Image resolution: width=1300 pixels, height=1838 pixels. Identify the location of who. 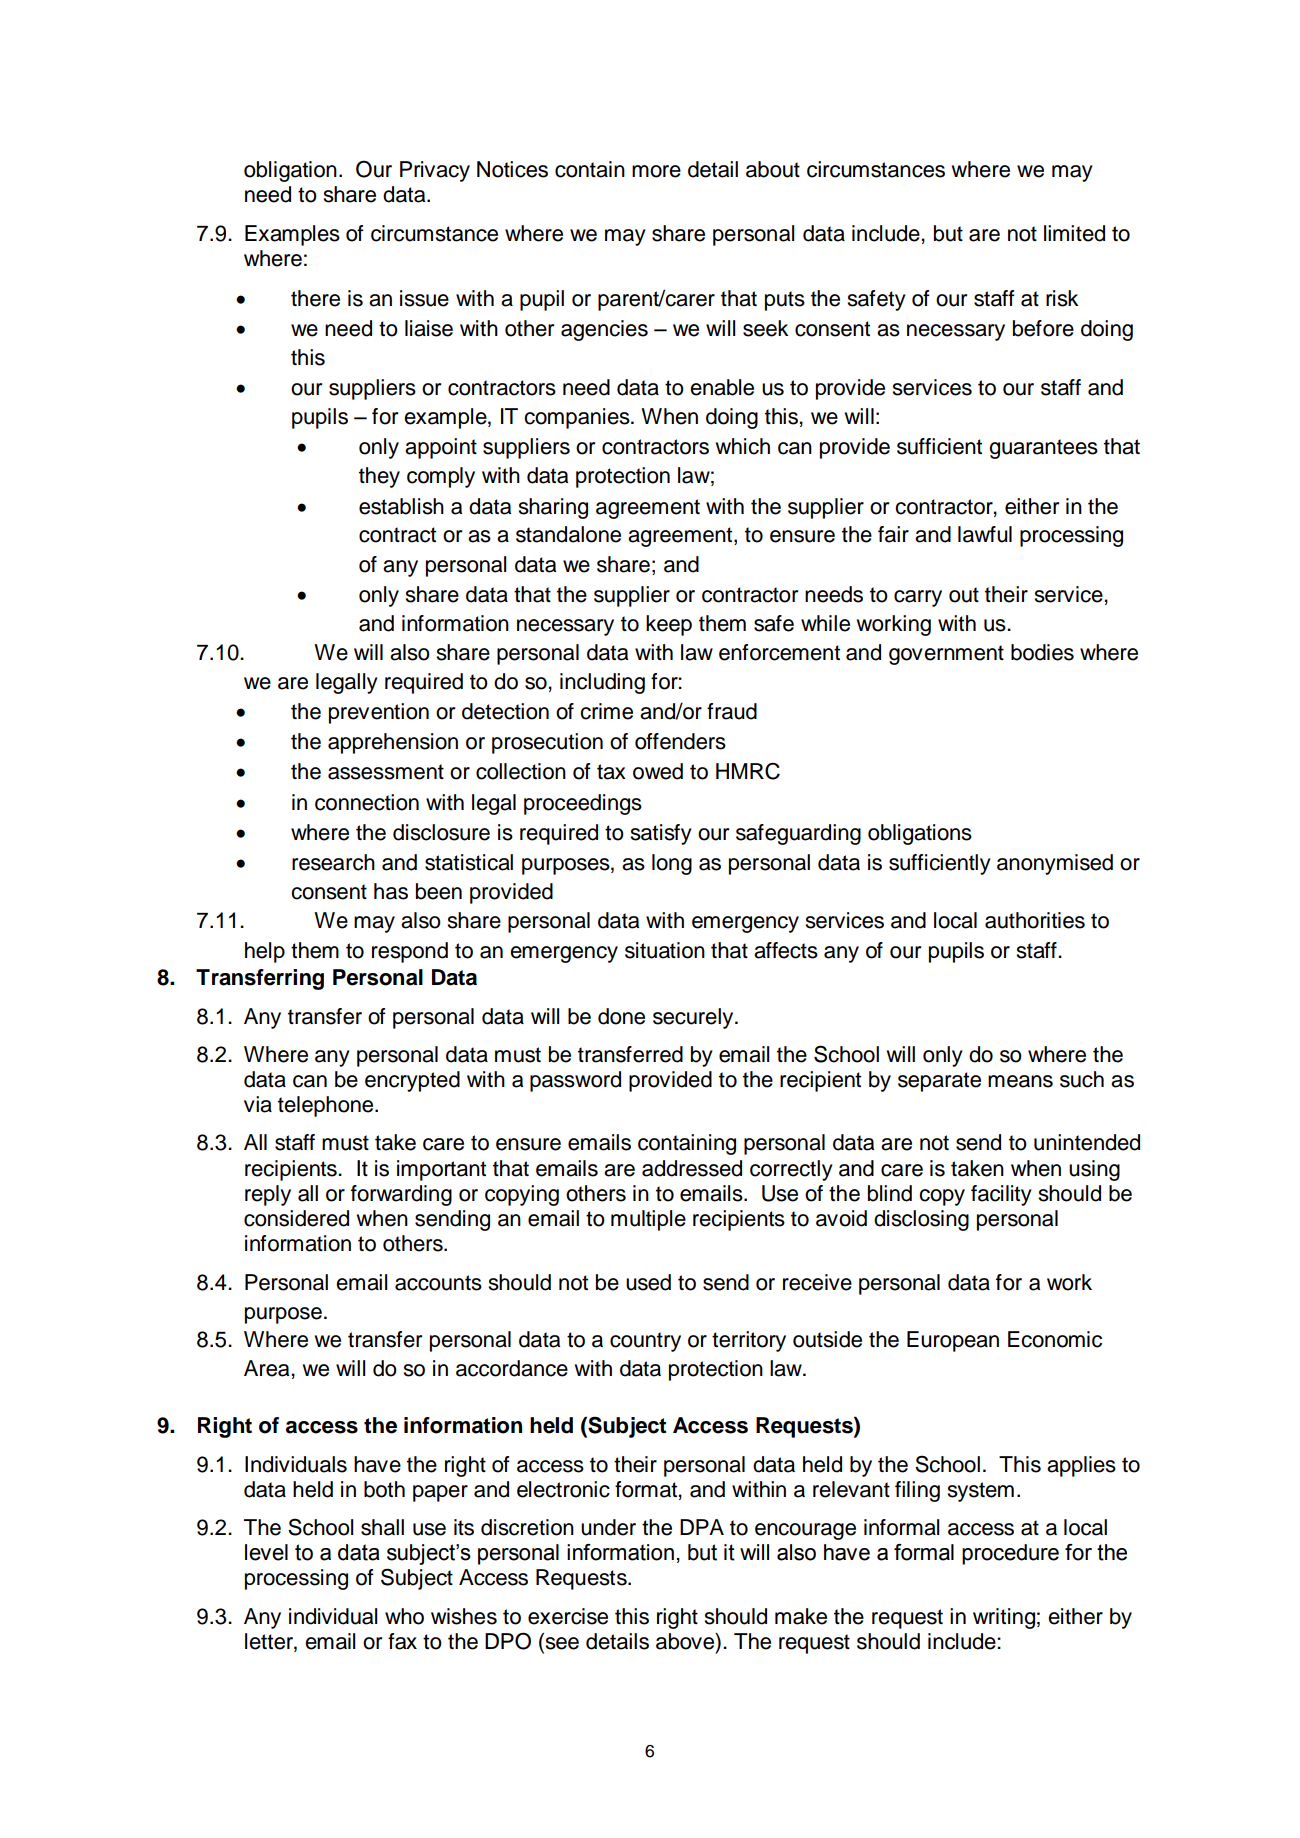
(404, 1616).
